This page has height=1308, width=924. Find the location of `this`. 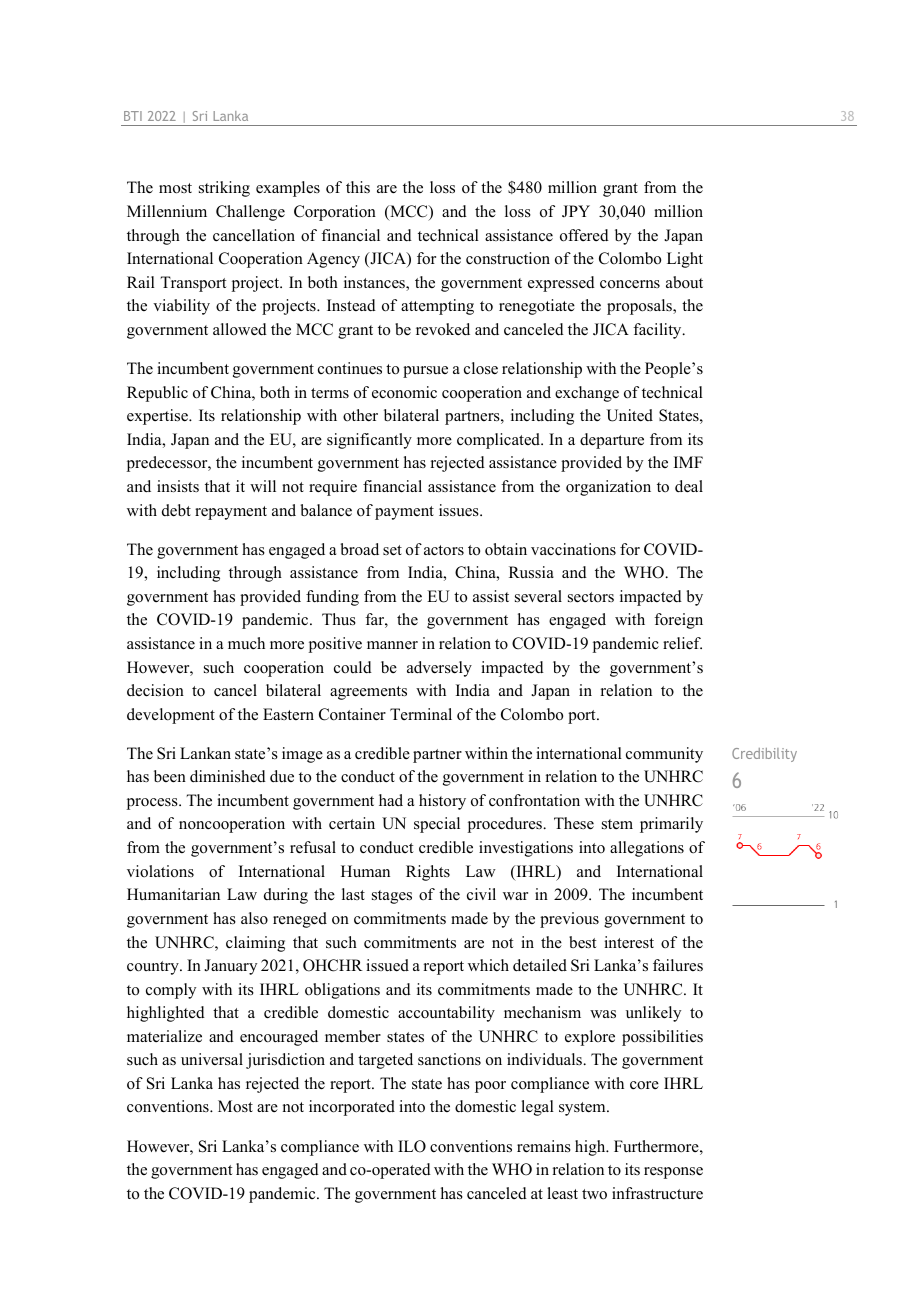

this is located at coordinates (358, 187).
